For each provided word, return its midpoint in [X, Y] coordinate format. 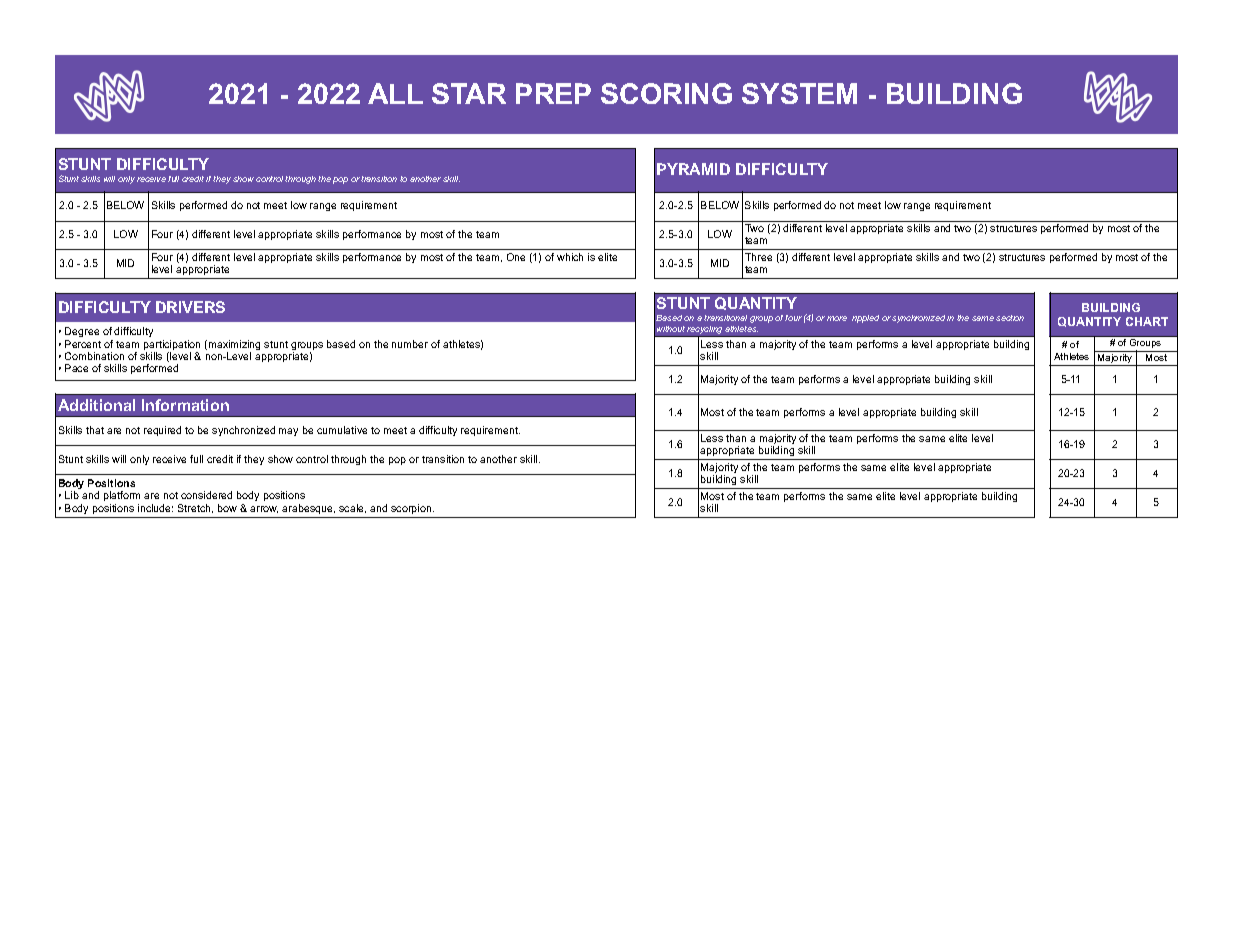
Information [185, 405]
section [1010, 318]
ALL [395, 93]
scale [352, 508]
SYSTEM [799, 93]
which [570, 257]
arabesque [308, 509]
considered [206, 495]
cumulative [342, 430]
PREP [553, 93]
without [671, 329]
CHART [1147, 321]
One [516, 257]
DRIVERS [190, 307]
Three [758, 257]
